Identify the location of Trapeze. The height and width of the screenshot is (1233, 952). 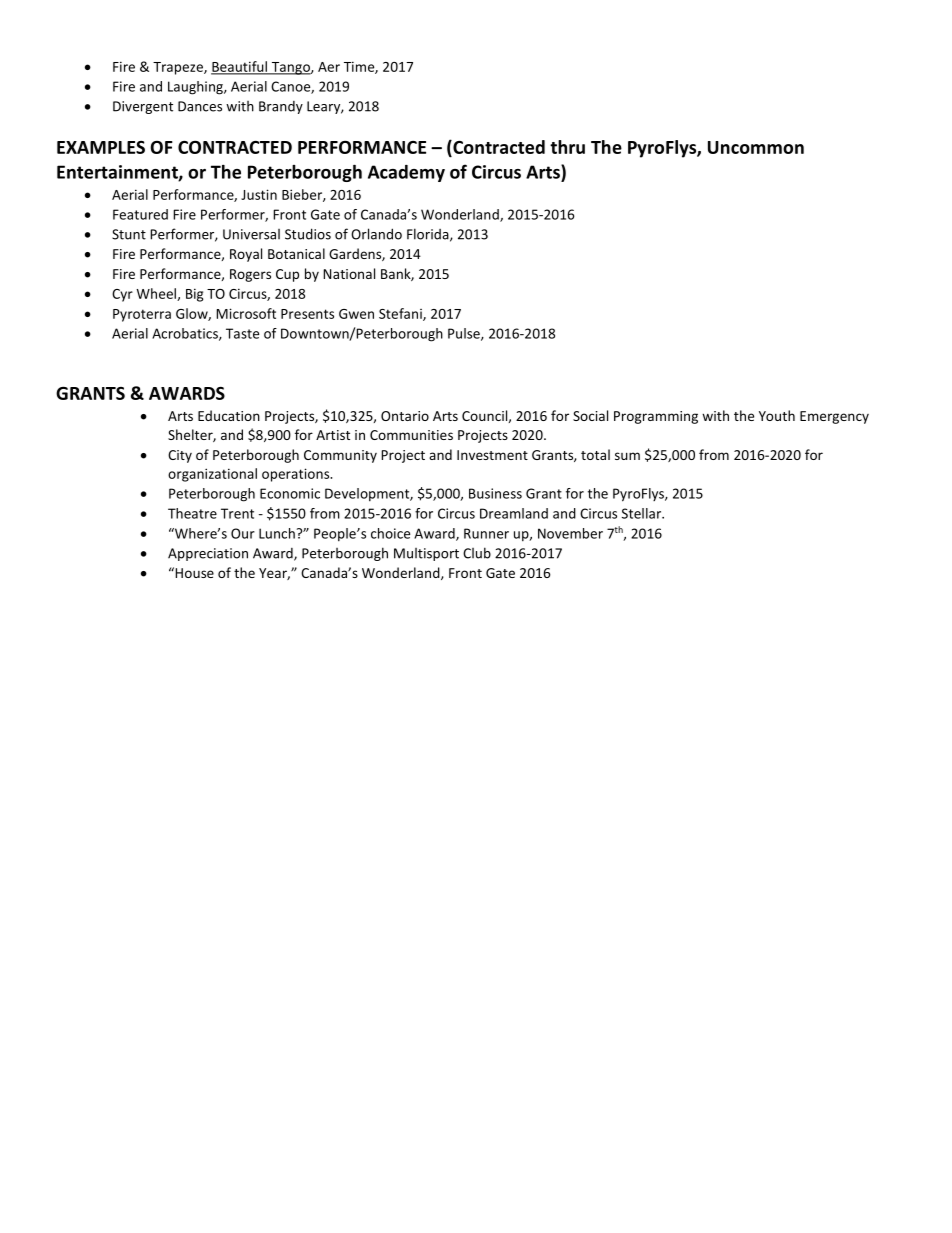
(179, 68).
